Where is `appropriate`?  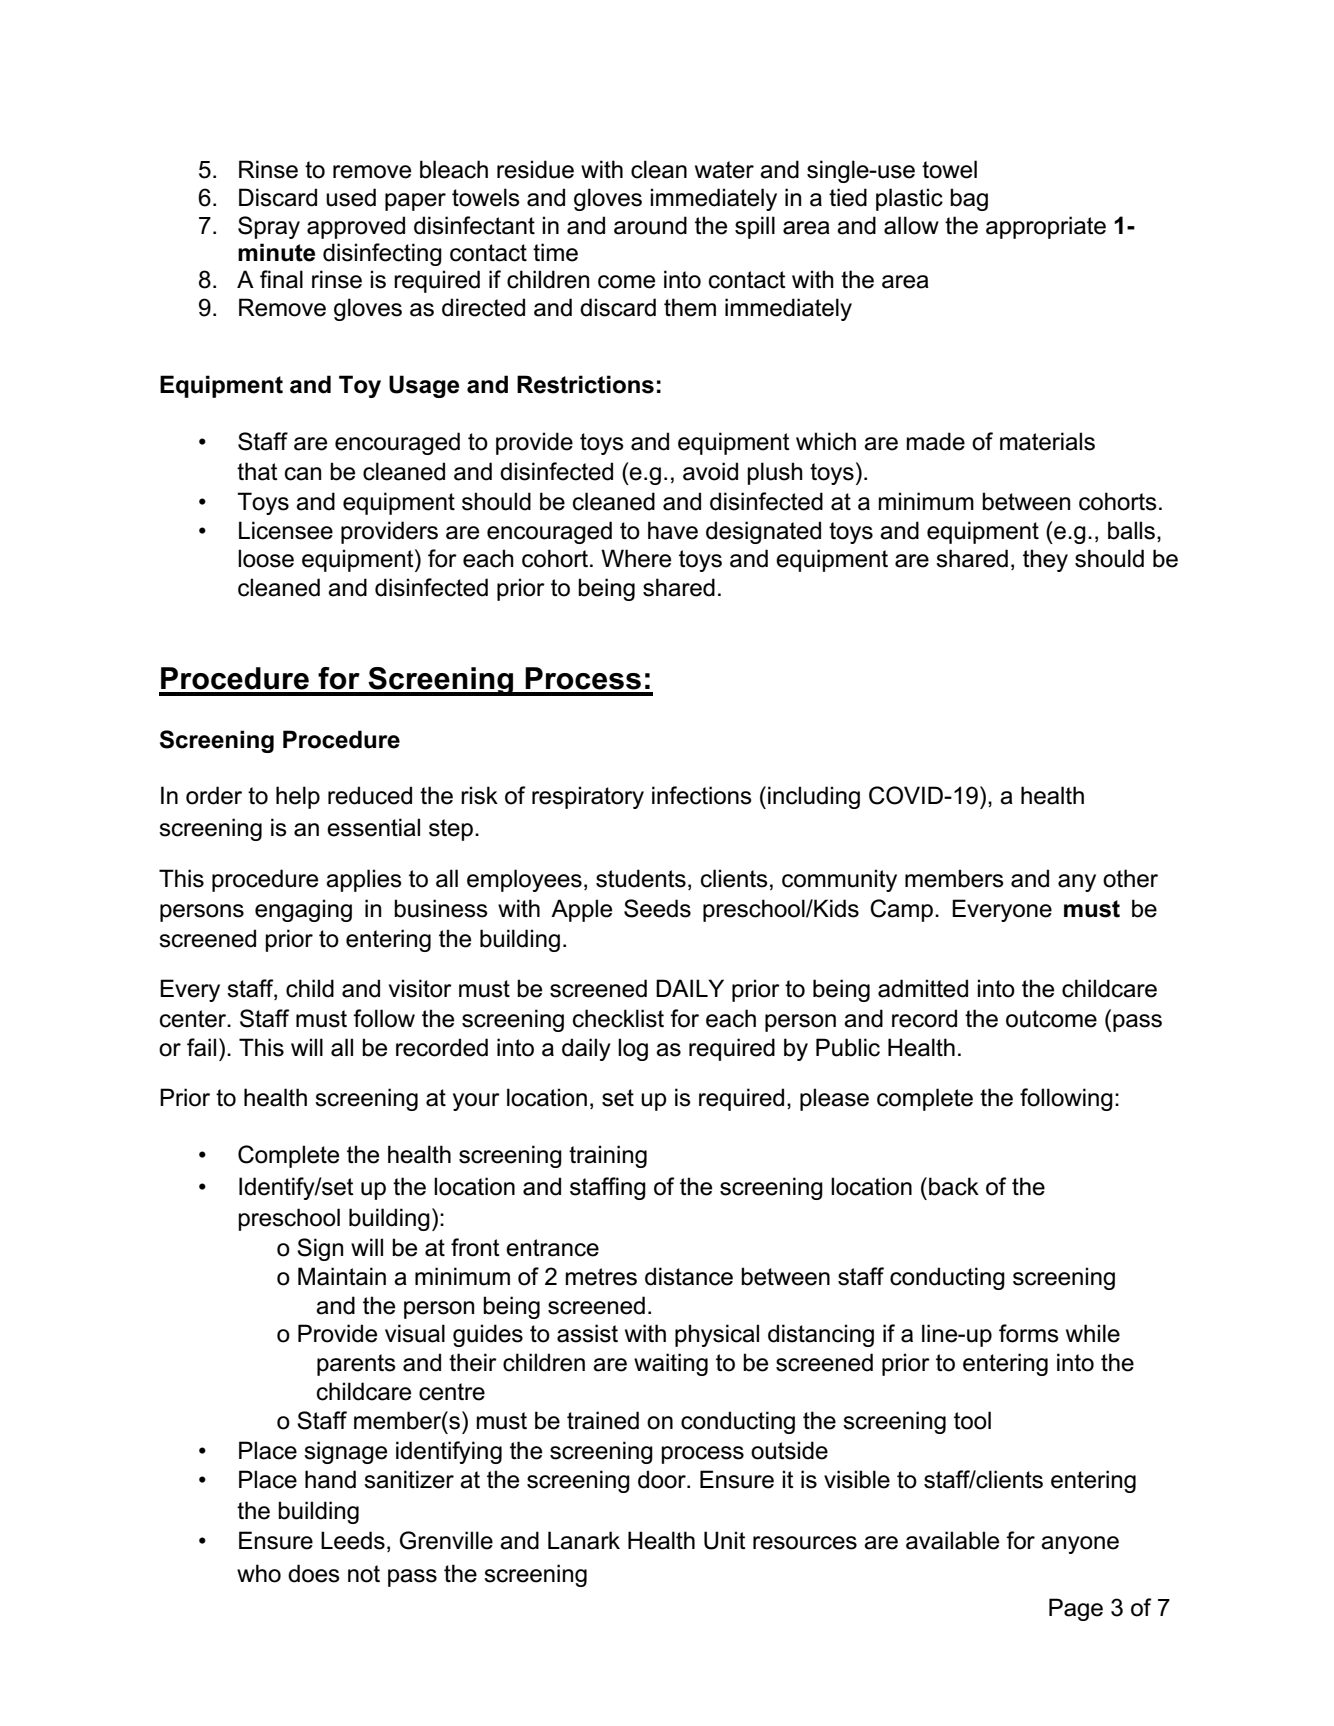
appropriate is located at coordinates (1046, 227).
